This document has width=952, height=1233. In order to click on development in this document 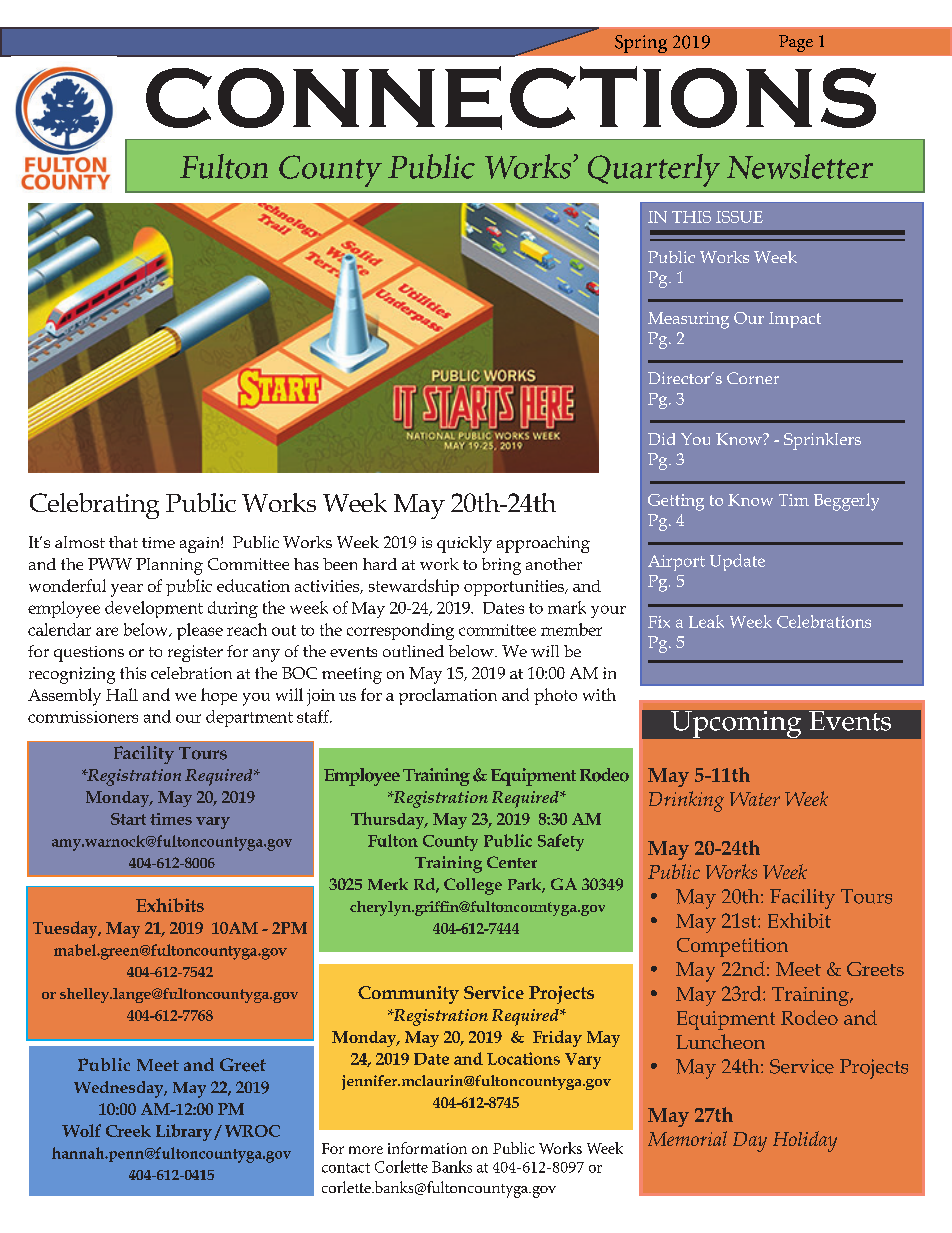, I will do `click(154, 609)`.
